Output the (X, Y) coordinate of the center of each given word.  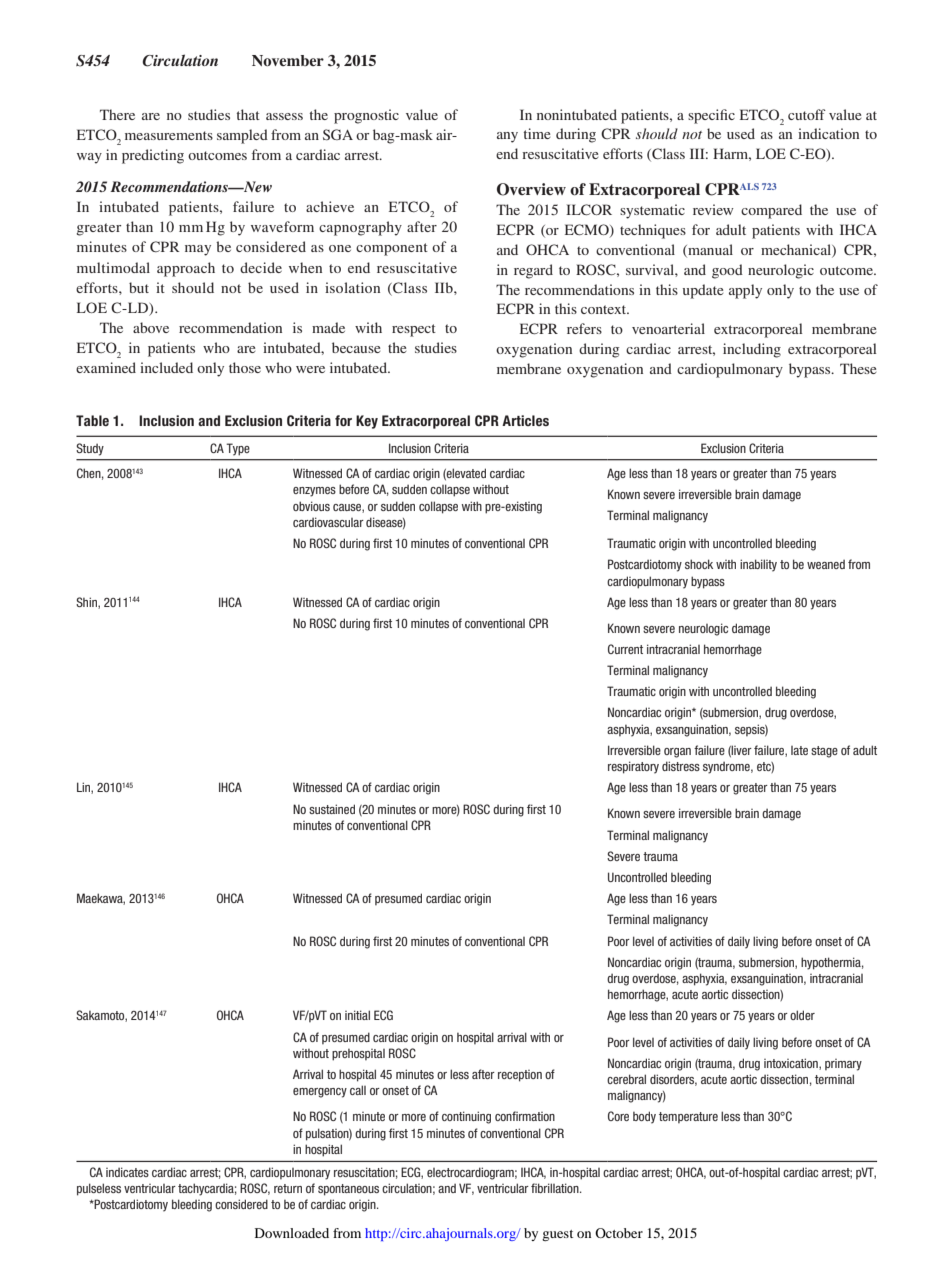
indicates (127, 1172)
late (799, 750)
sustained (332, 809)
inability (758, 565)
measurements (169, 135)
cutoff (807, 114)
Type (238, 449)
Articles (525, 420)
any (507, 137)
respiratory (633, 767)
